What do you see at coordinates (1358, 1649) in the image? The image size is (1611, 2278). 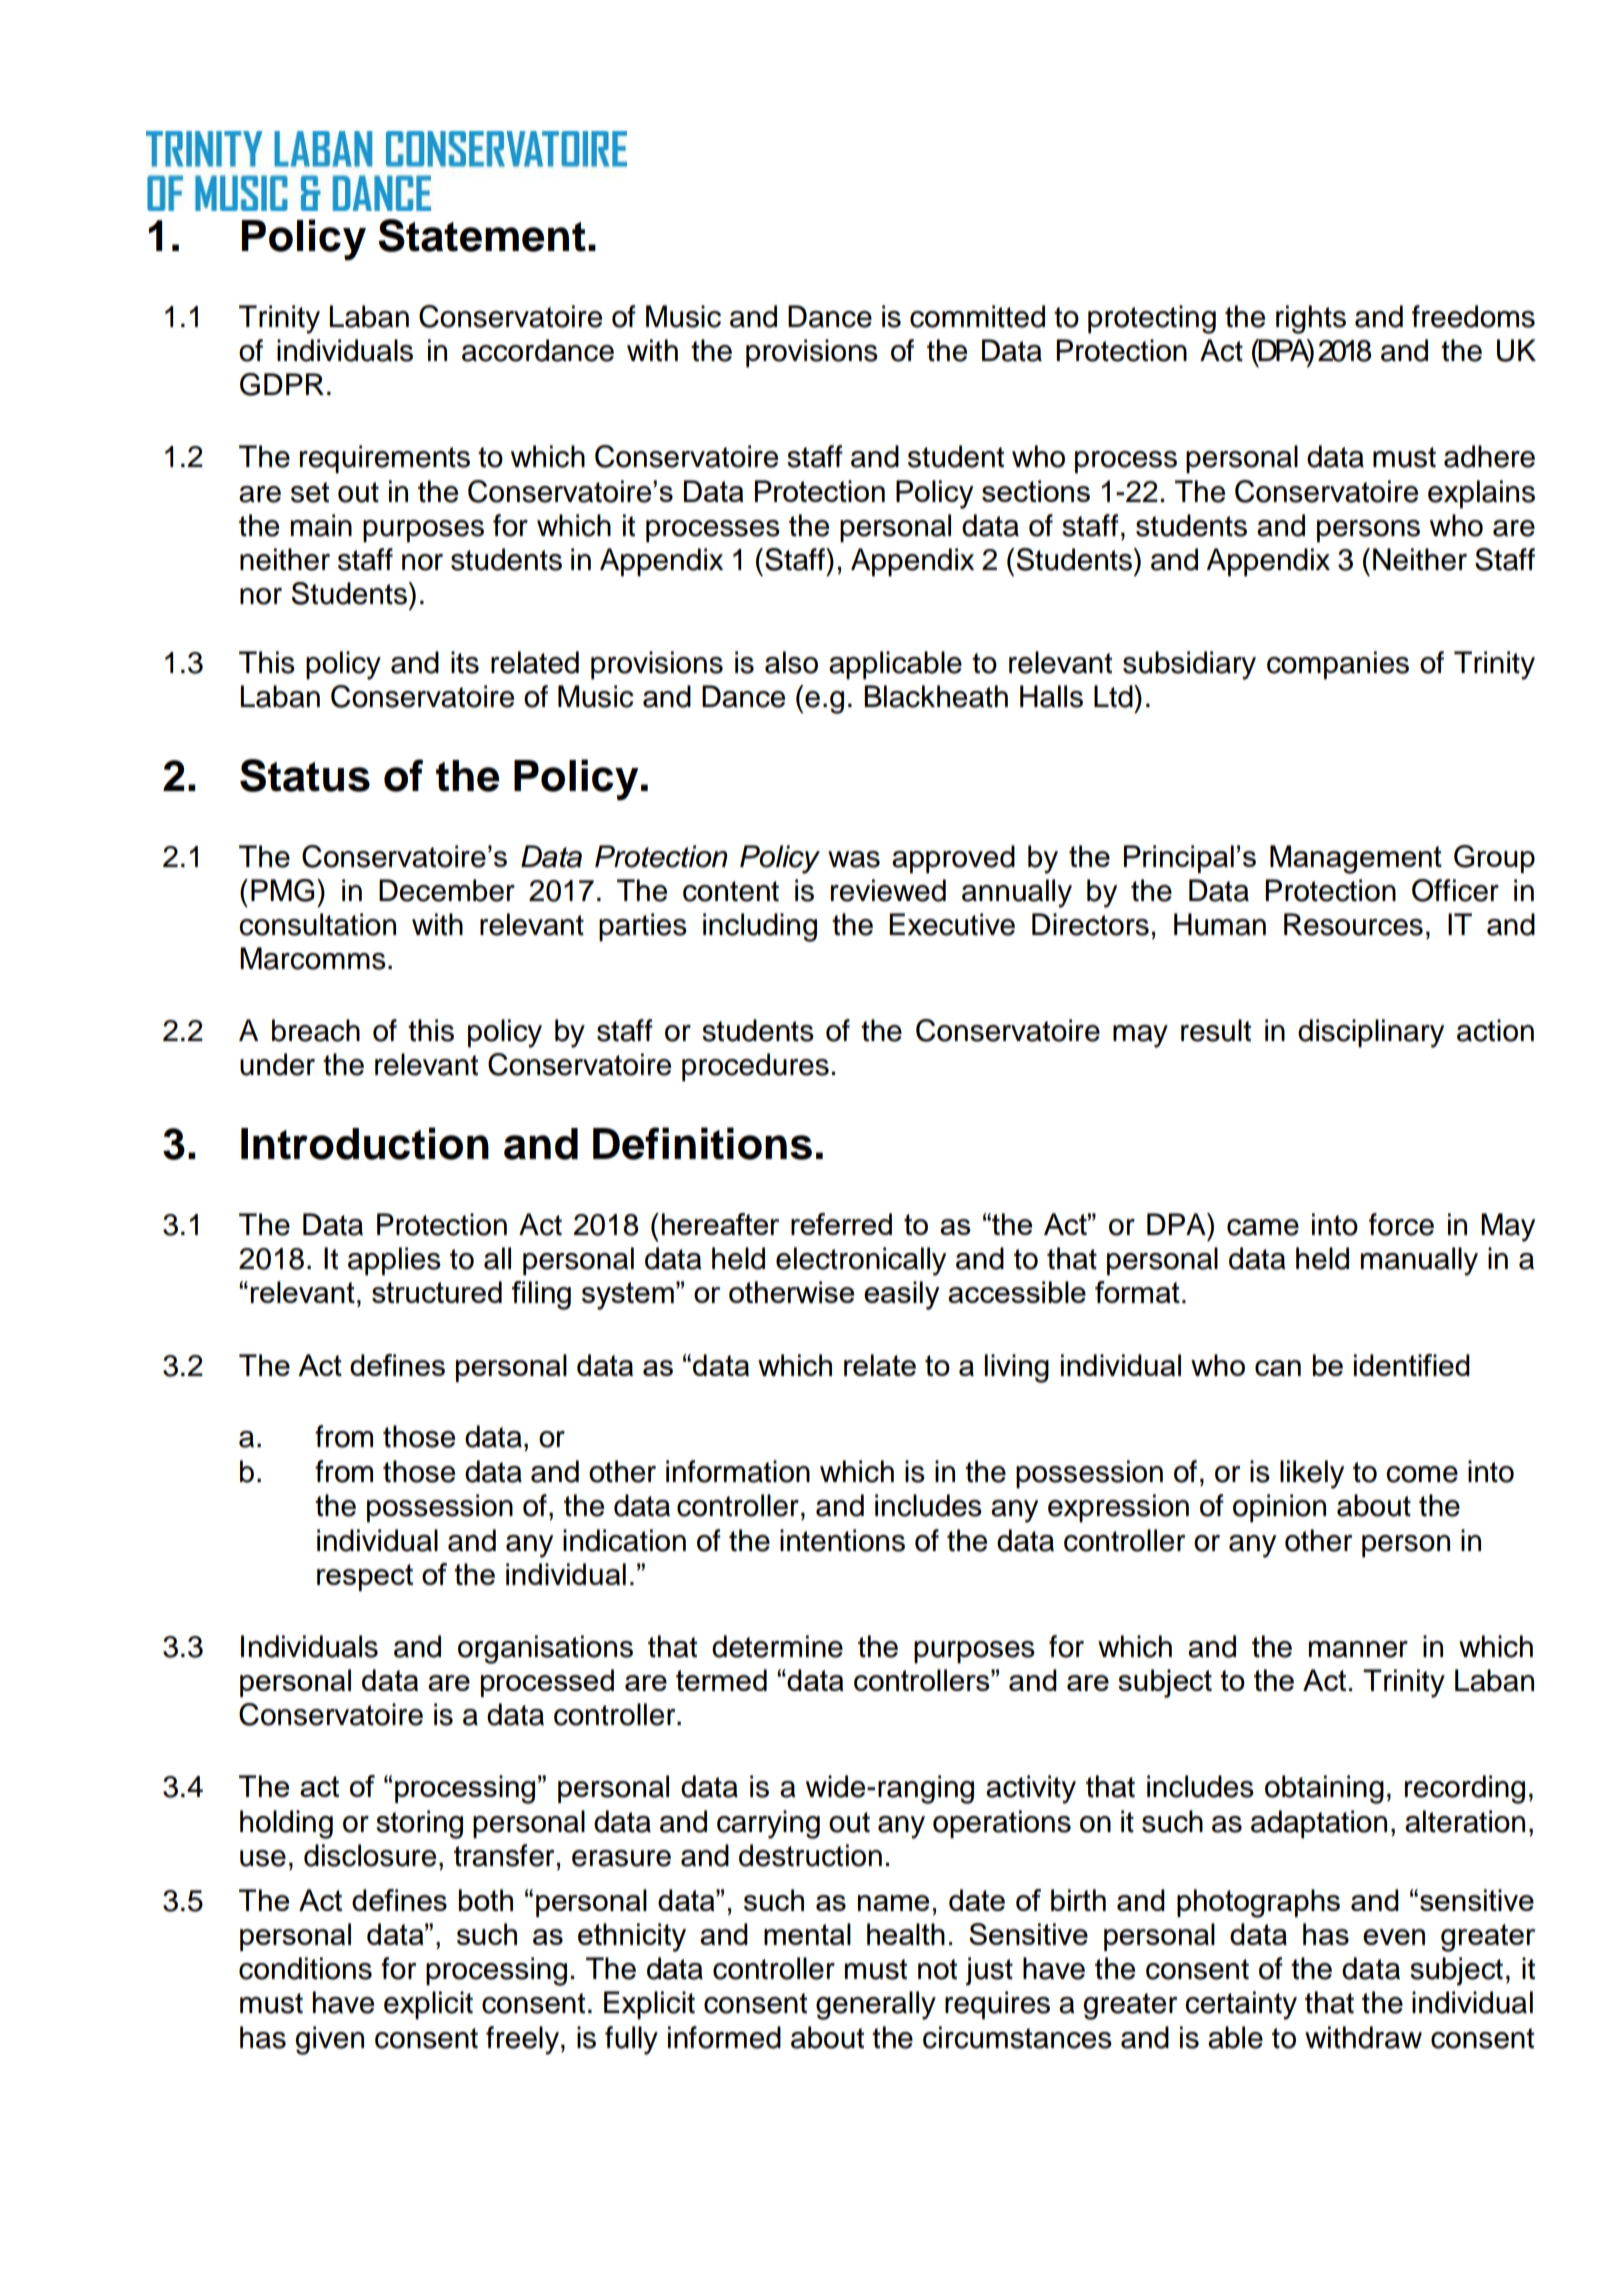 I see `manner` at bounding box center [1358, 1649].
